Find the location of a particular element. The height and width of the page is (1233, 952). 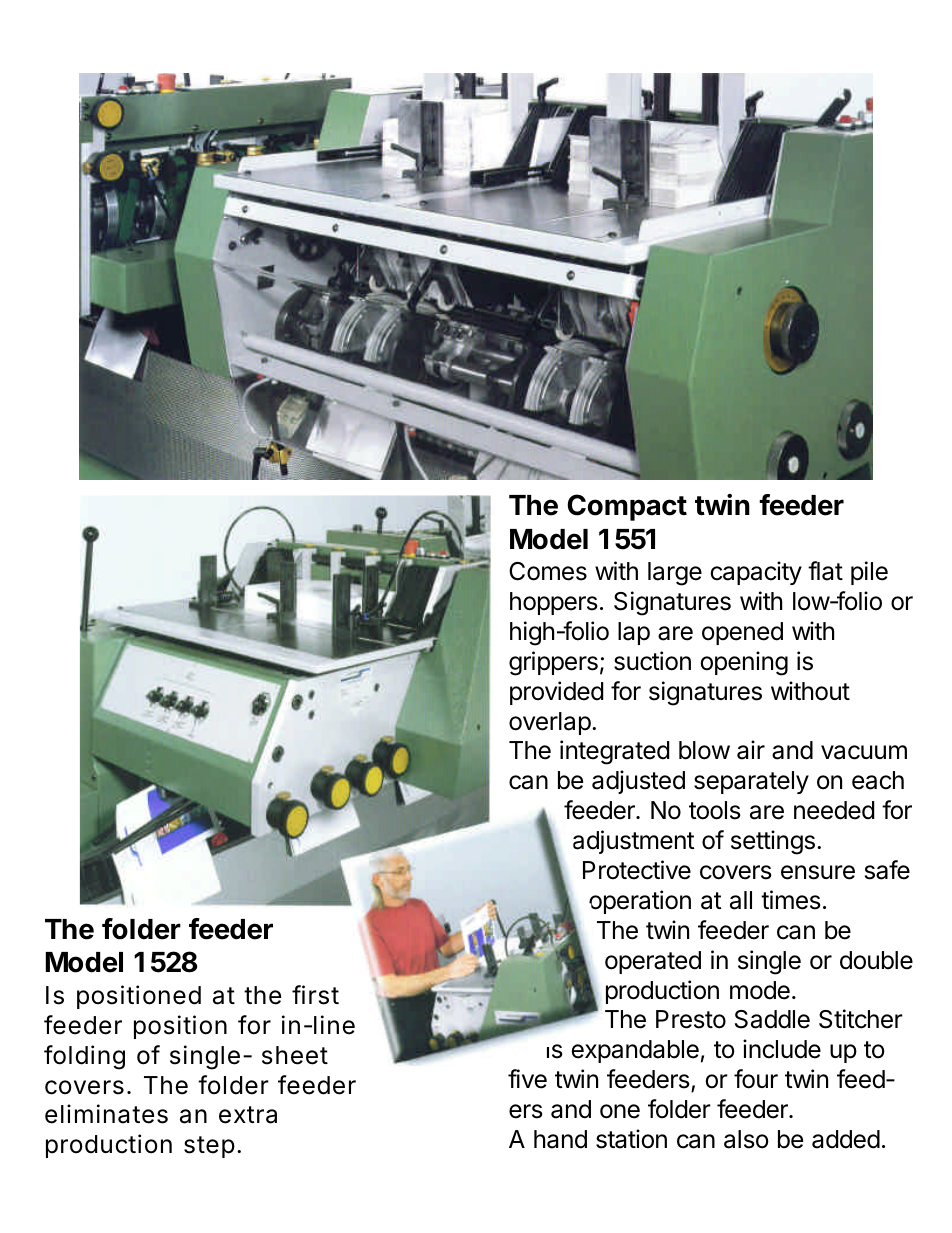

also is located at coordinates (746, 1139).
